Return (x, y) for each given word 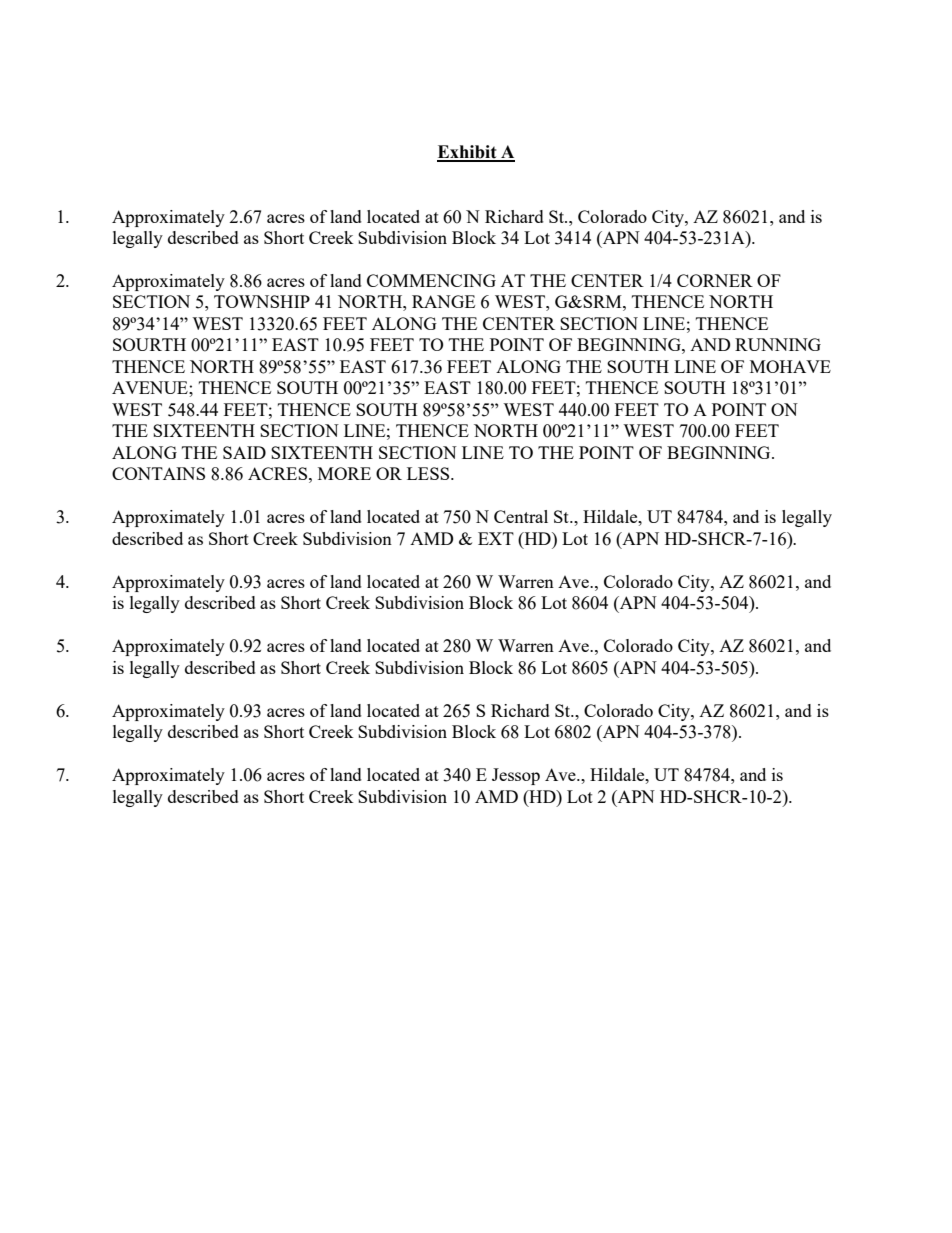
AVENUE (151, 387)
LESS (429, 473)
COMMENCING (431, 280)
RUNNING (778, 344)
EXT (496, 538)
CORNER (715, 280)
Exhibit (468, 153)
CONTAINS (158, 473)
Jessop (516, 776)
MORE (344, 473)
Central (521, 516)
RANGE (443, 301)
